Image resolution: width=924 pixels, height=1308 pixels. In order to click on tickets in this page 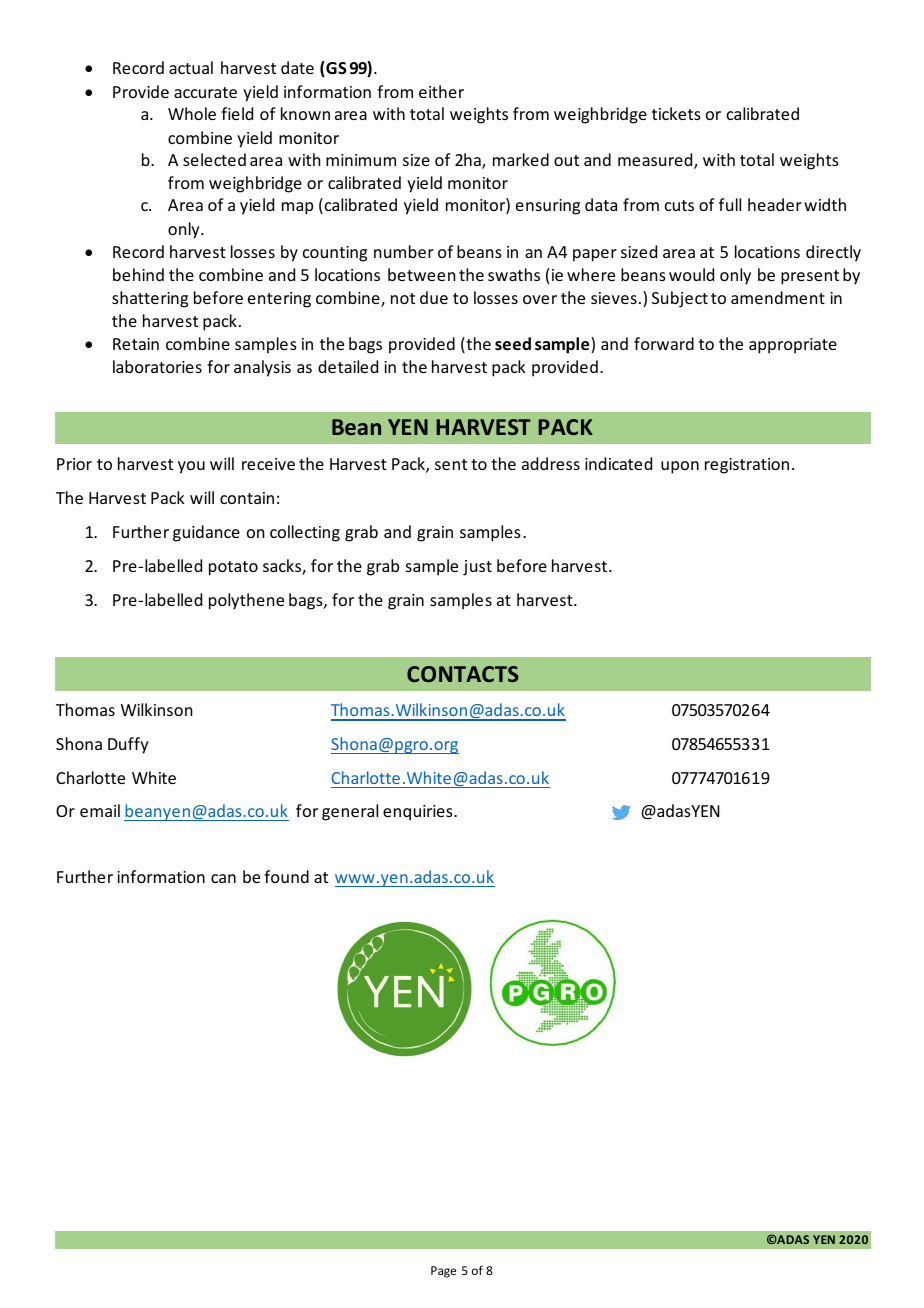, I will do `click(676, 113)`.
